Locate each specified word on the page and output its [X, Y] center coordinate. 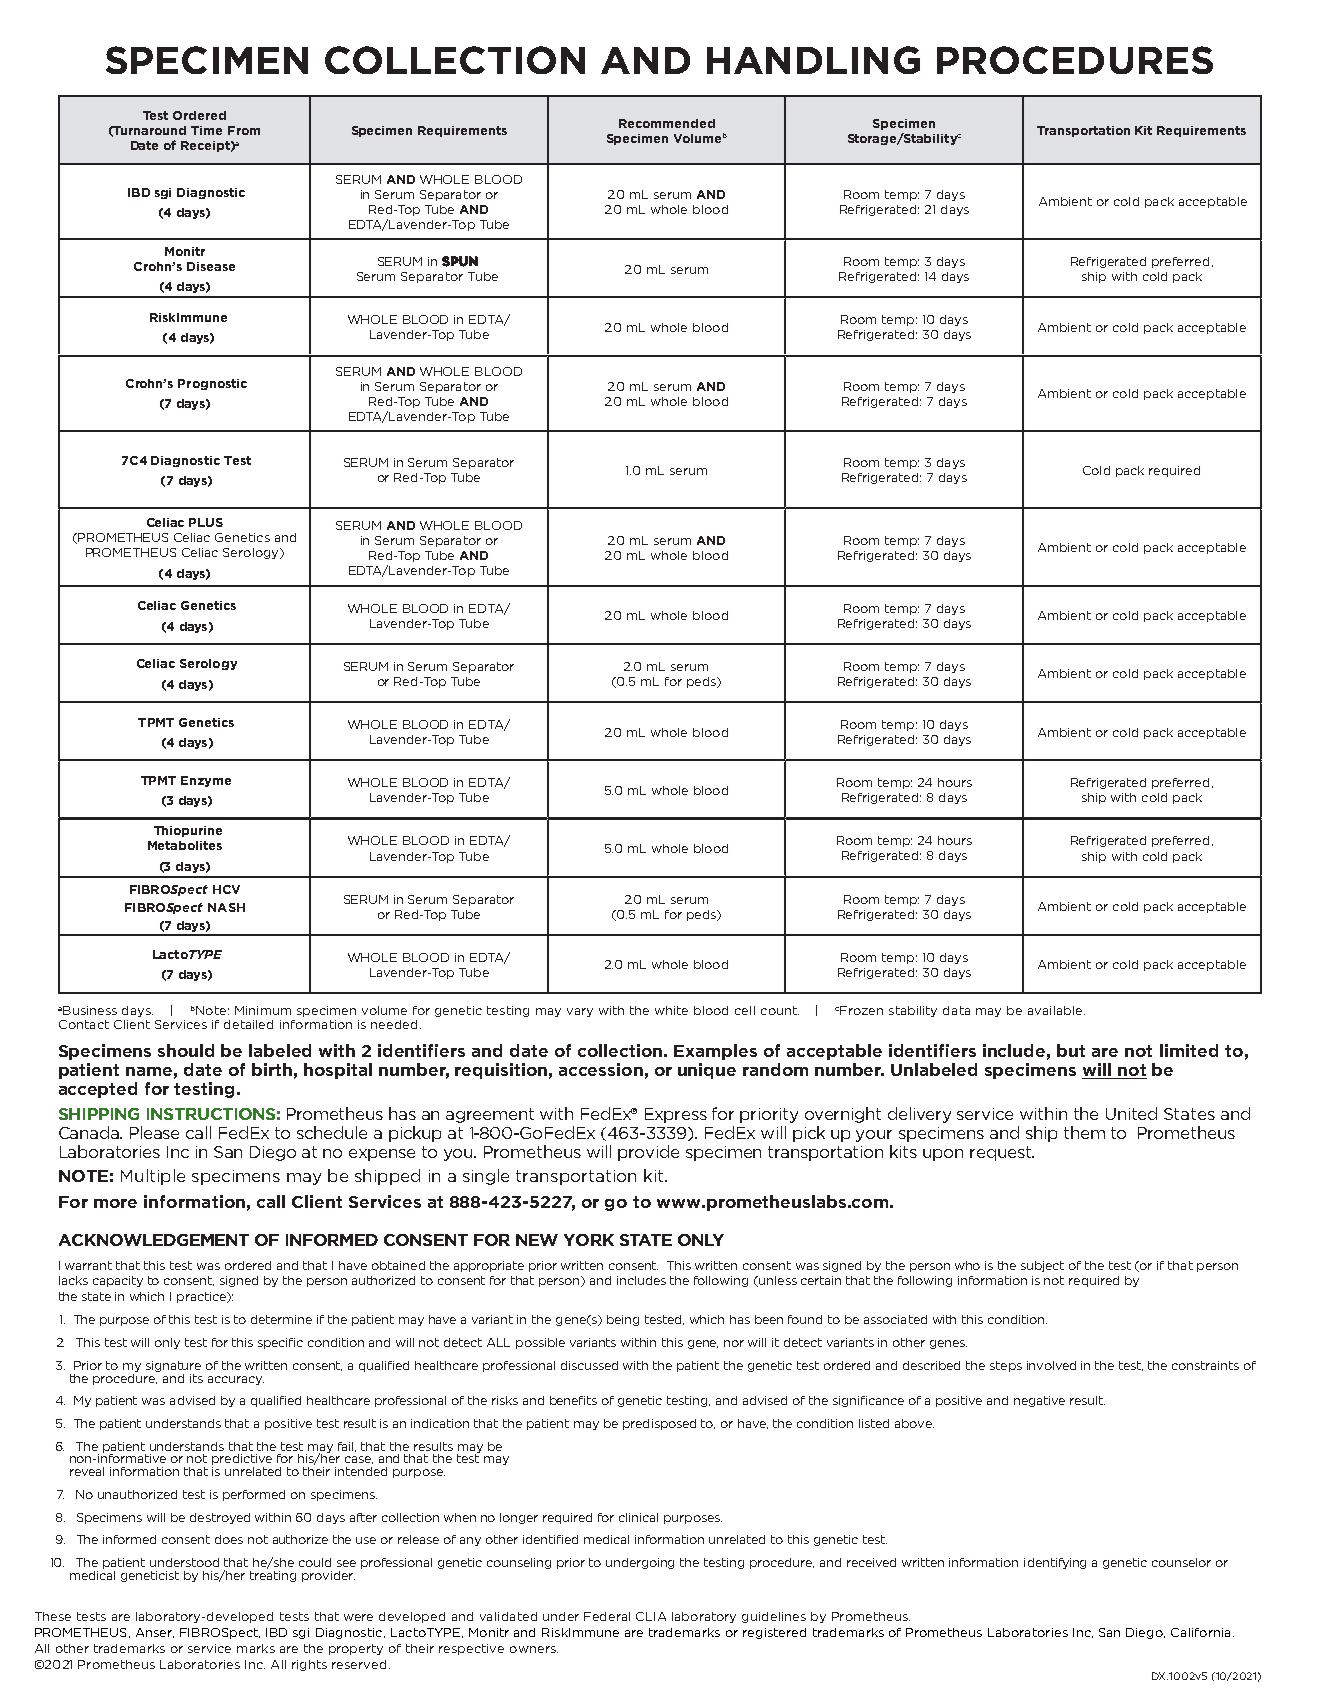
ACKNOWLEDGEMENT [154, 1240]
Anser [155, 1633]
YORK [589, 1240]
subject [1042, 1266]
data [956, 1010]
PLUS [206, 522]
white [671, 1010]
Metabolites [185, 845]
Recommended [667, 123]
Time [206, 130]
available [1056, 1010]
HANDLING [813, 60]
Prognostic [212, 384]
